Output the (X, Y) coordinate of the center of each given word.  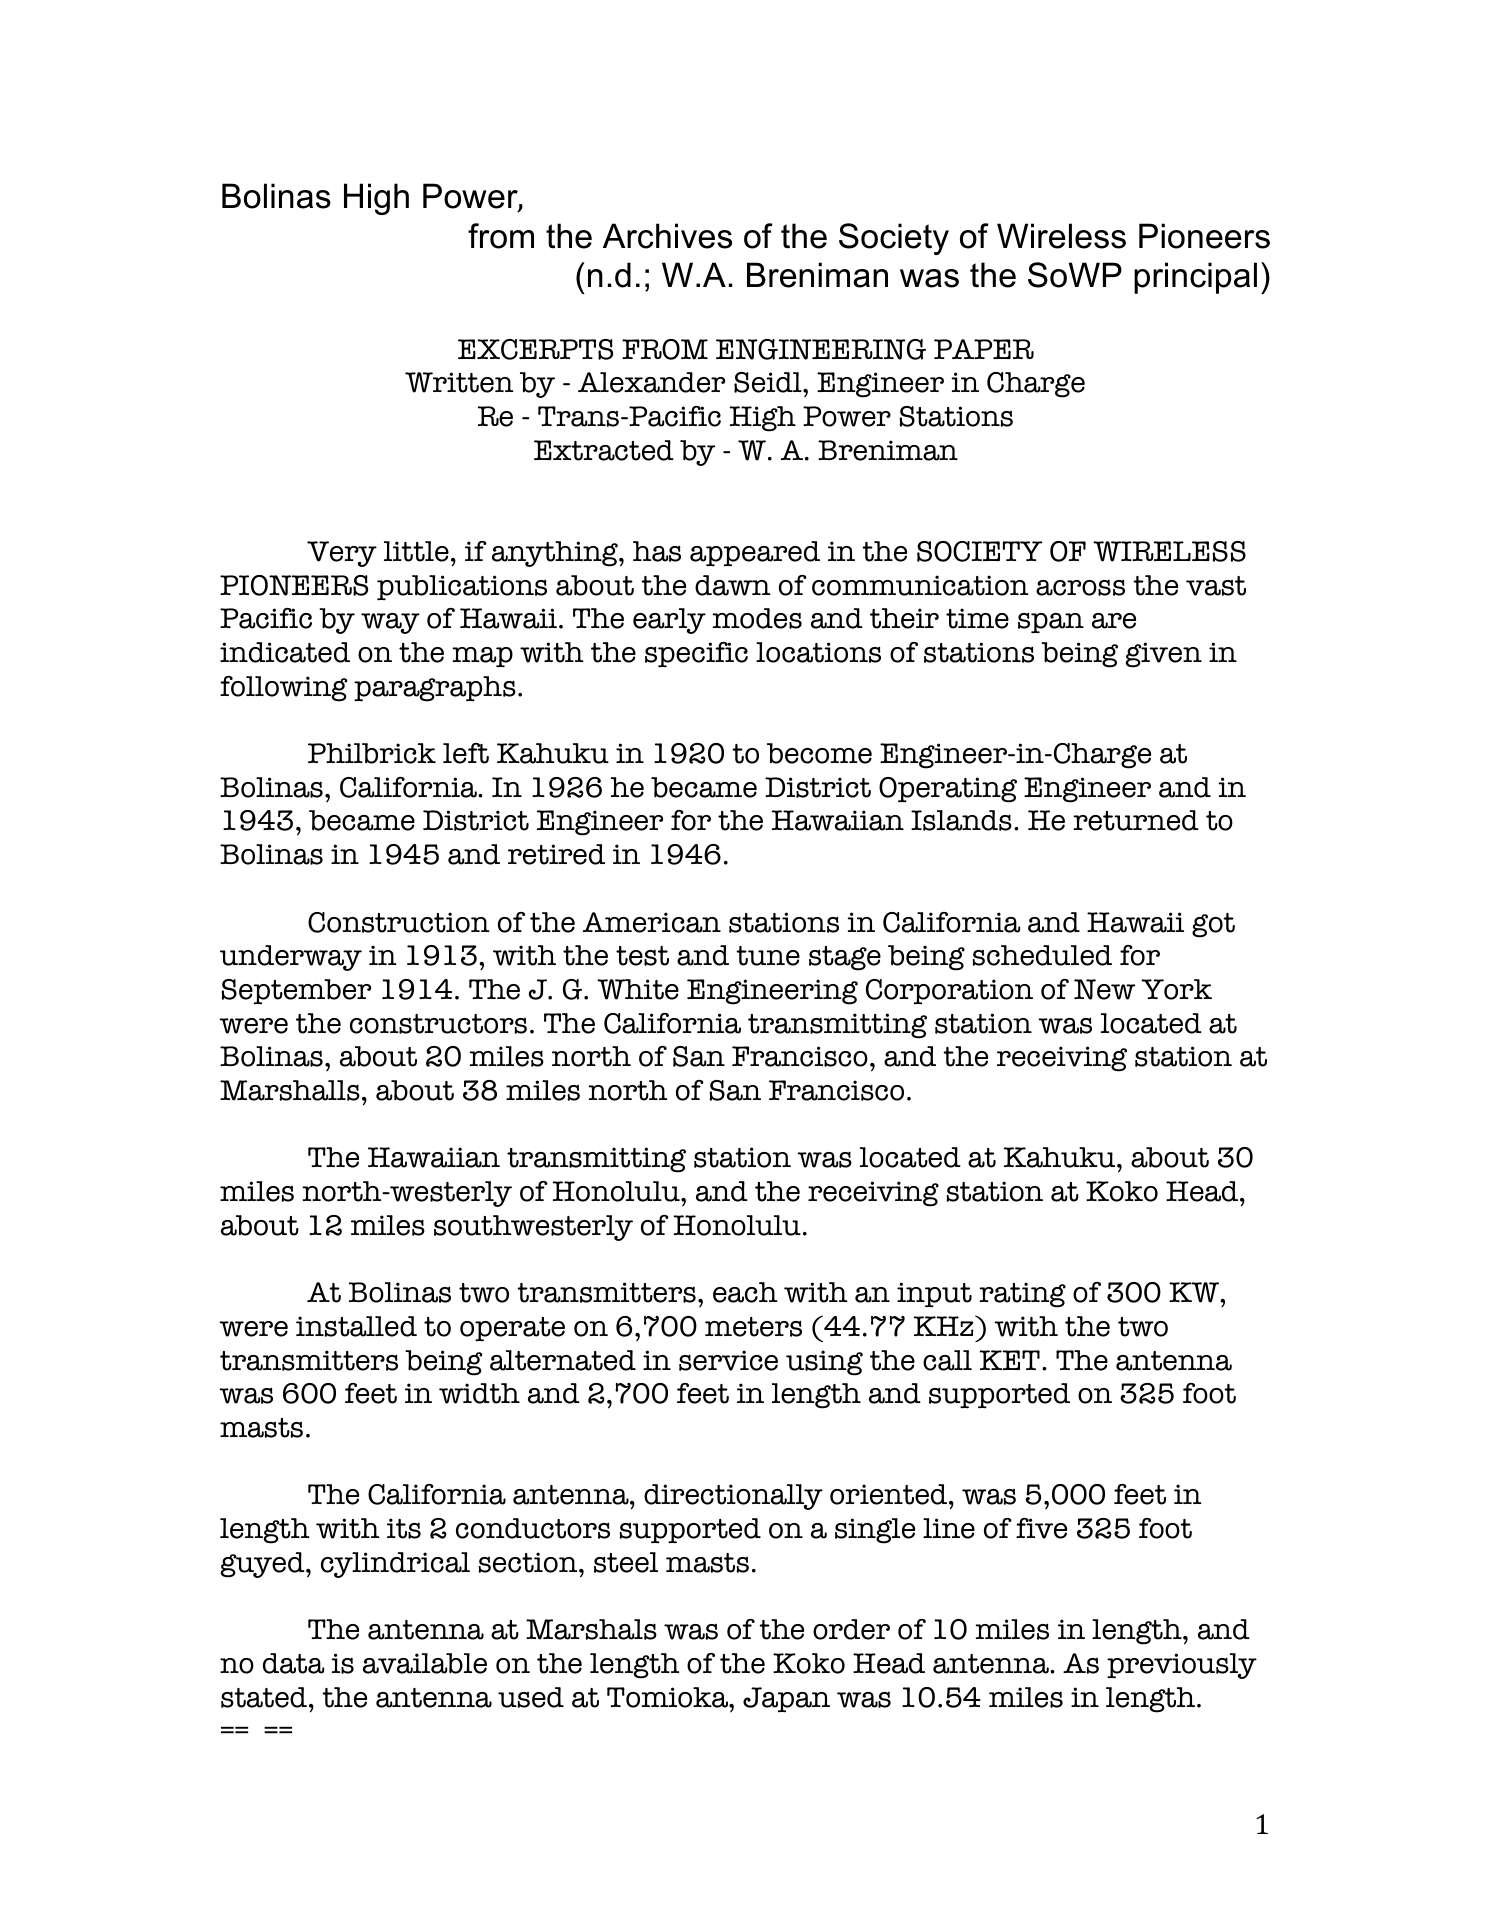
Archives (667, 236)
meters (753, 1327)
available (425, 1663)
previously (1182, 1666)
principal (1195, 278)
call (947, 1360)
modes (757, 618)
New (1104, 989)
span (1051, 623)
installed (356, 1326)
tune (768, 956)
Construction (399, 922)
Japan (786, 1700)
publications (462, 588)
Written (459, 382)
